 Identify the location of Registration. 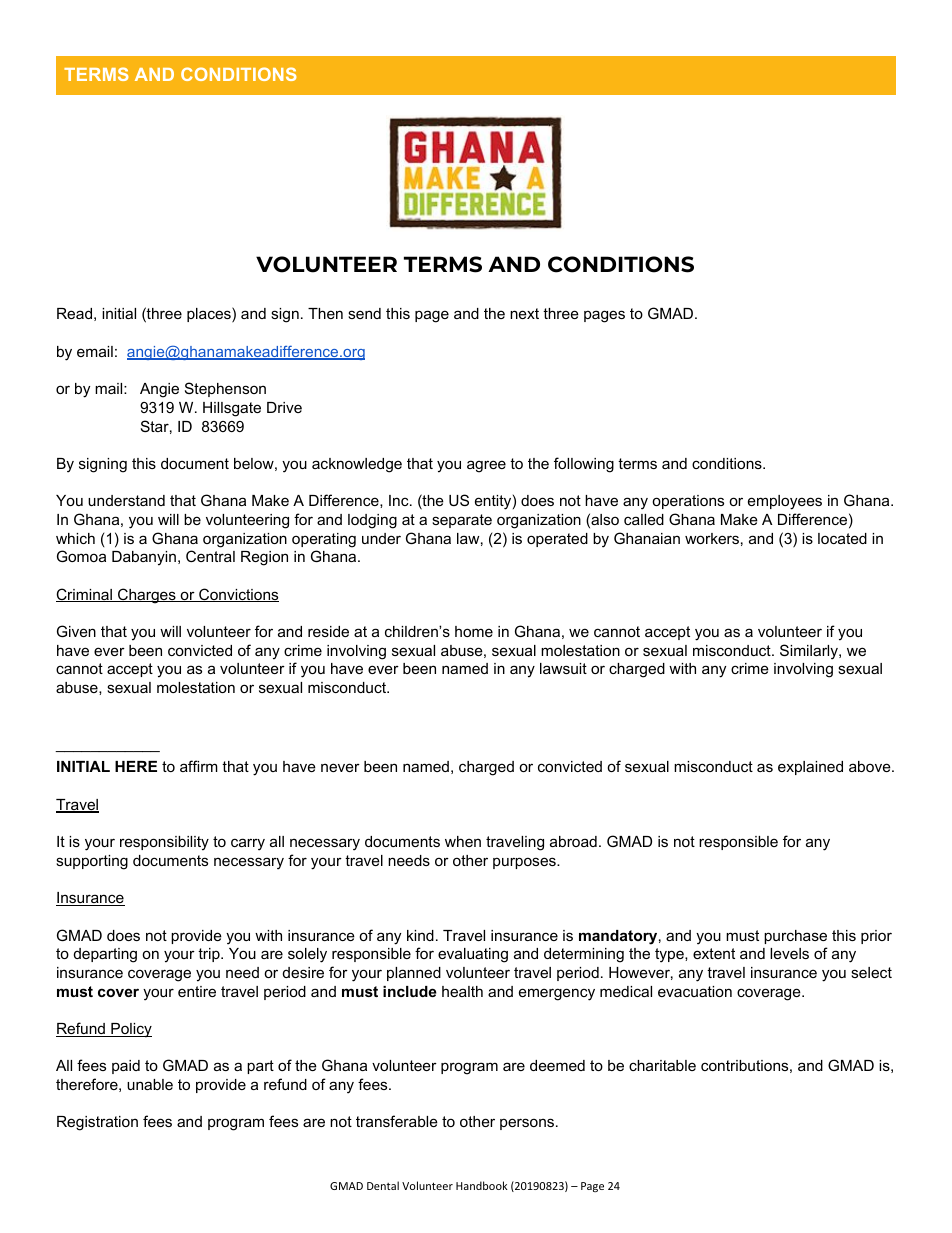
(97, 1123).
